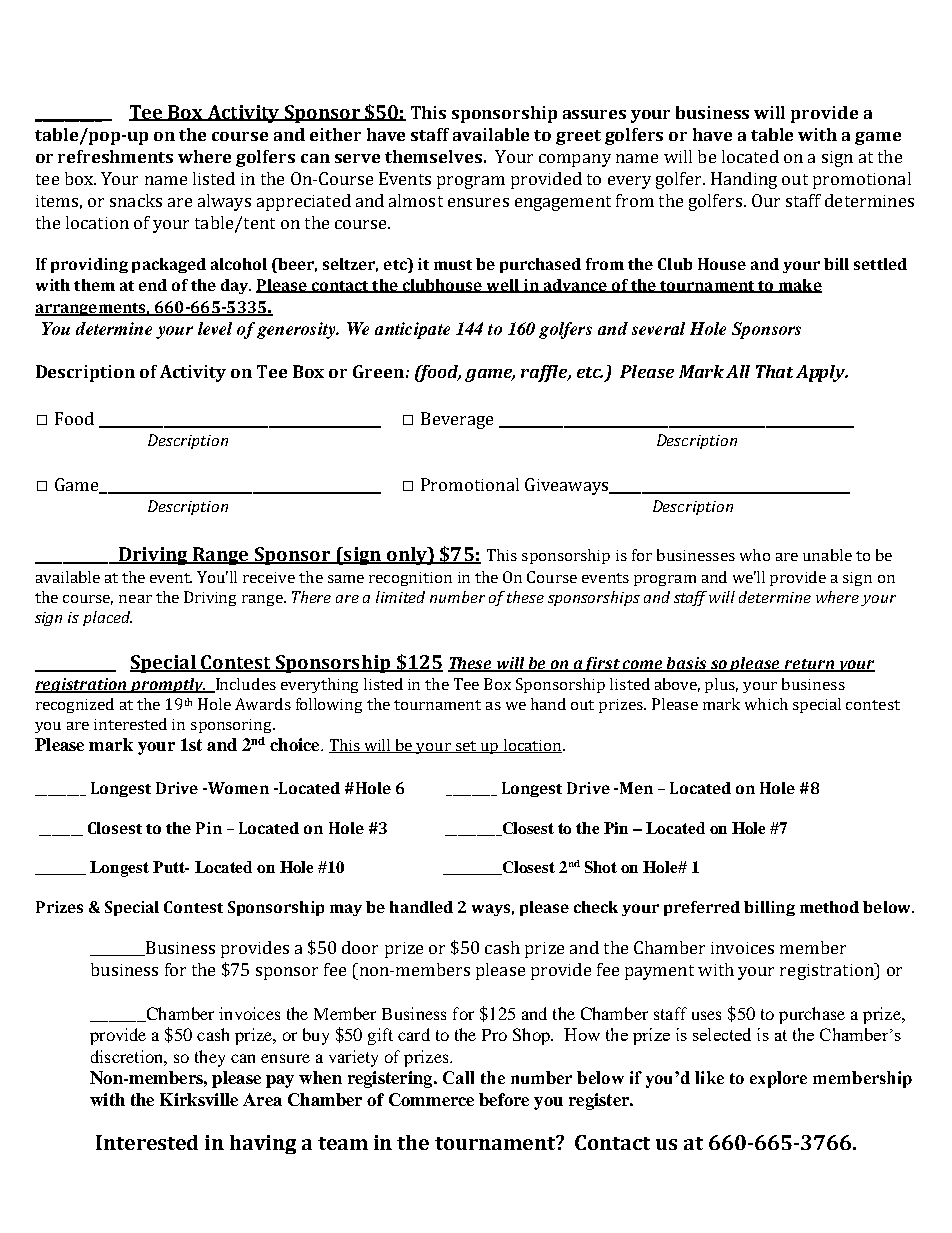  What do you see at coordinates (774, 371) in the screenshot?
I see `That` at bounding box center [774, 371].
